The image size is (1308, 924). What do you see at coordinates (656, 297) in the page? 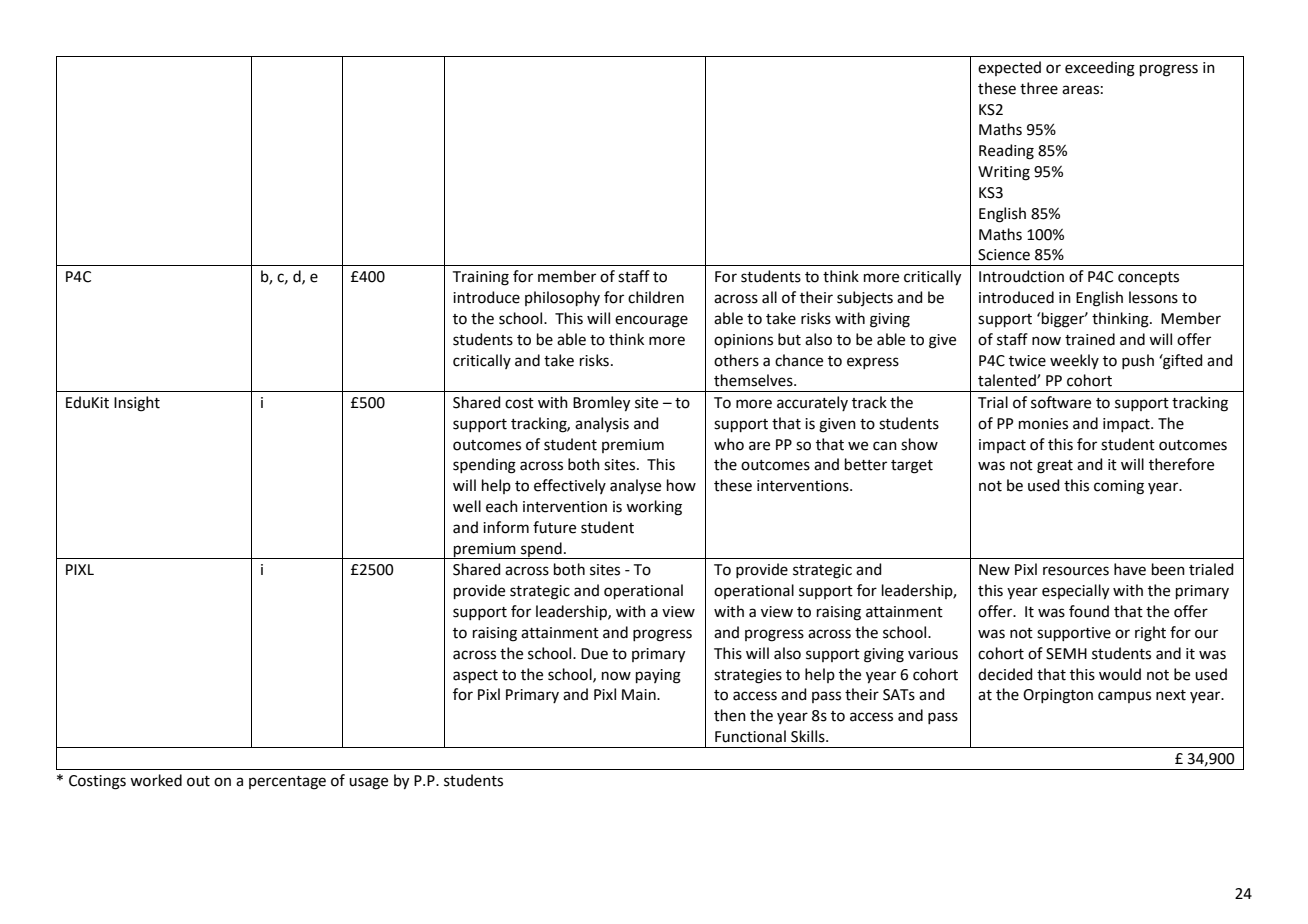
I see `children` at bounding box center [656, 297].
